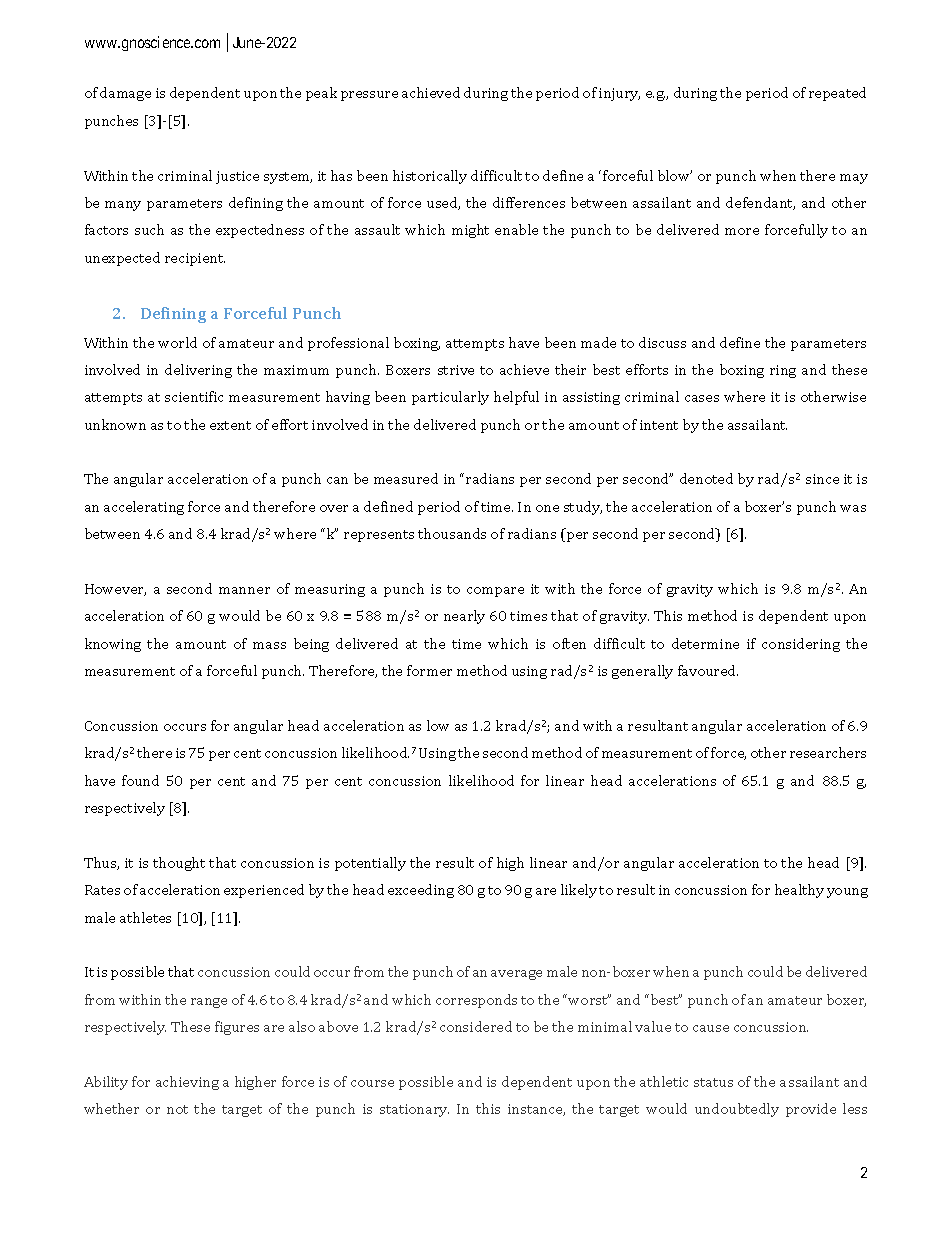  I want to click on determine, so click(705, 643).
